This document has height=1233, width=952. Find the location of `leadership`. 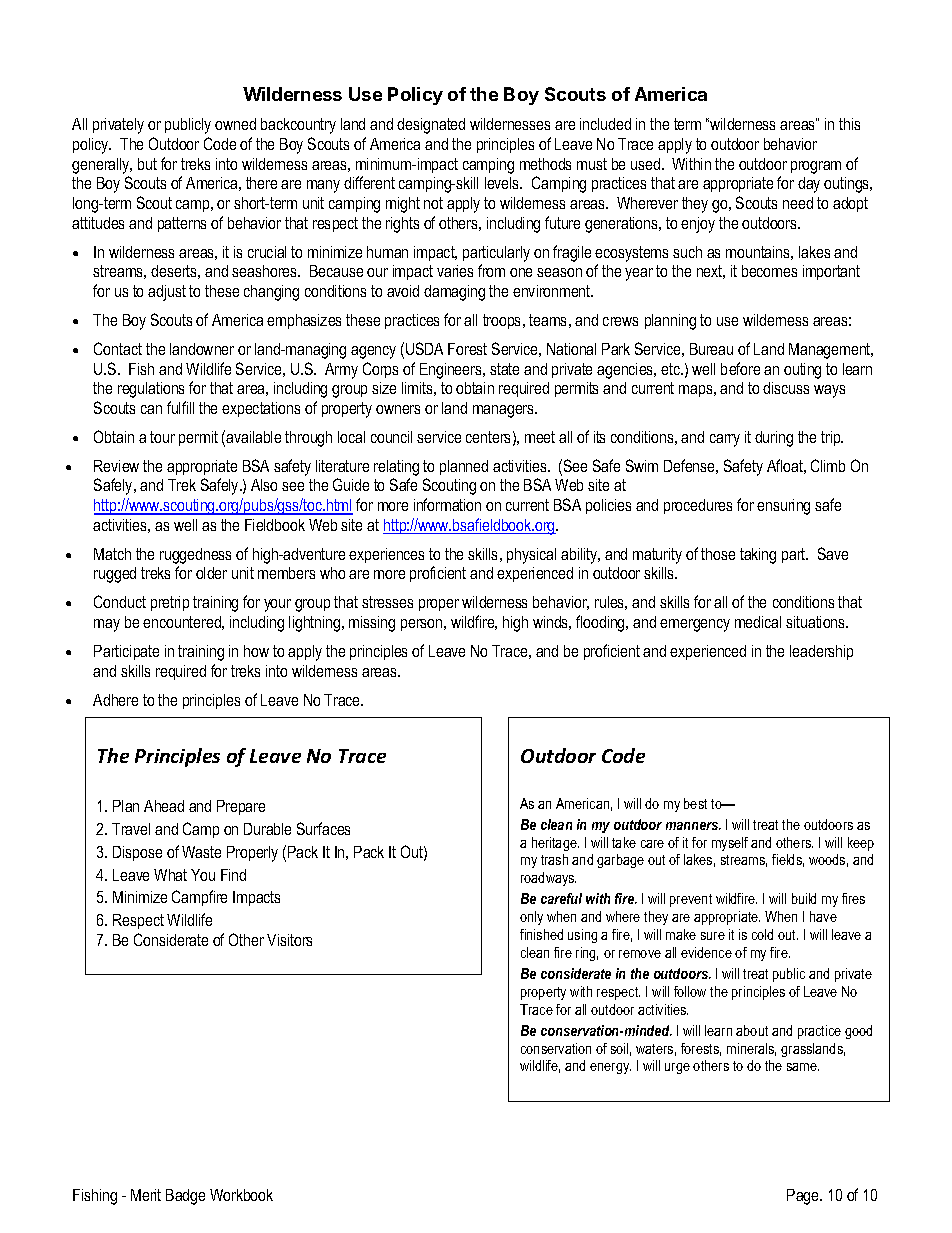

leadership is located at coordinates (821, 652).
